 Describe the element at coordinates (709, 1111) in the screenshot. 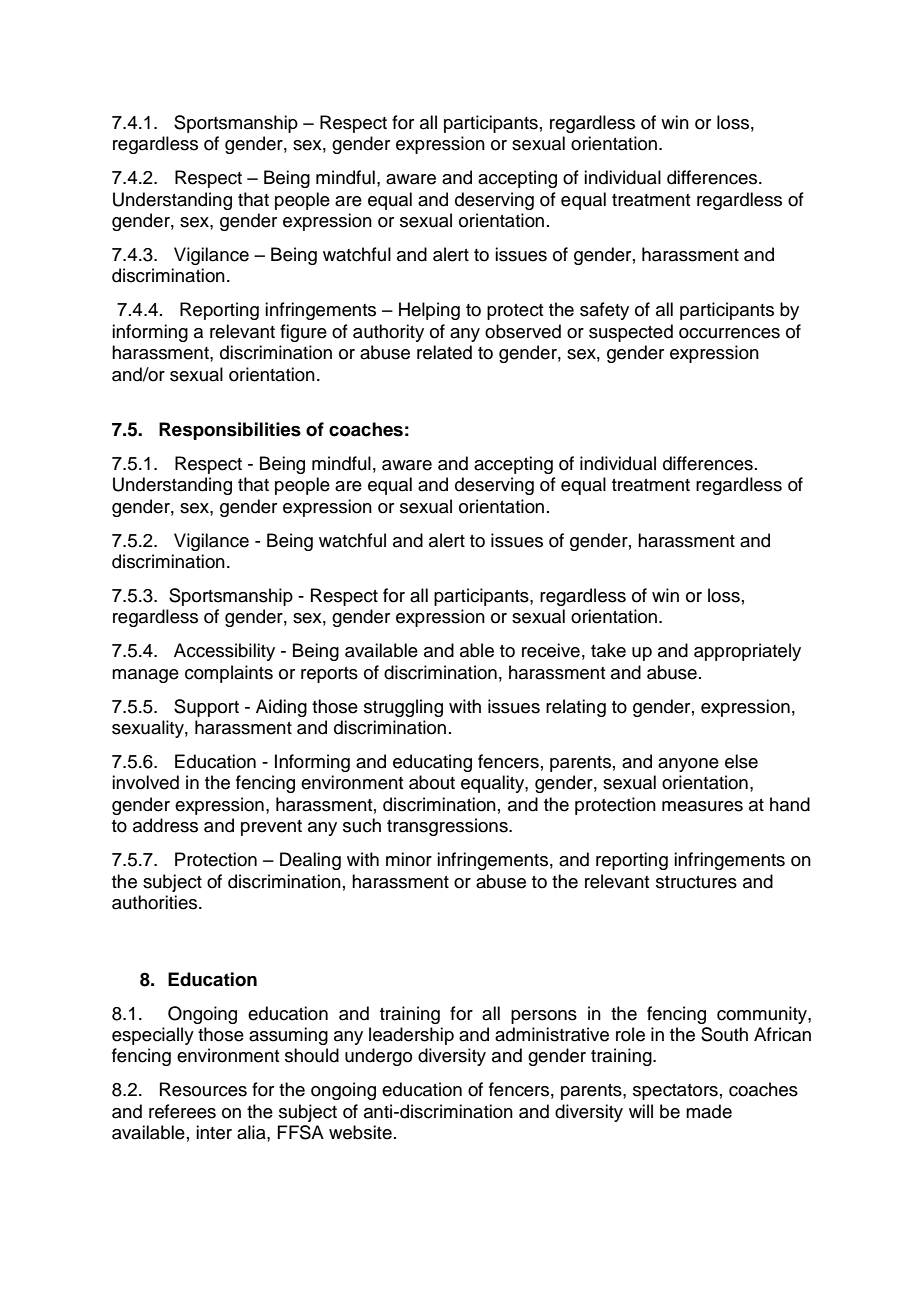

I see `made` at that location.
